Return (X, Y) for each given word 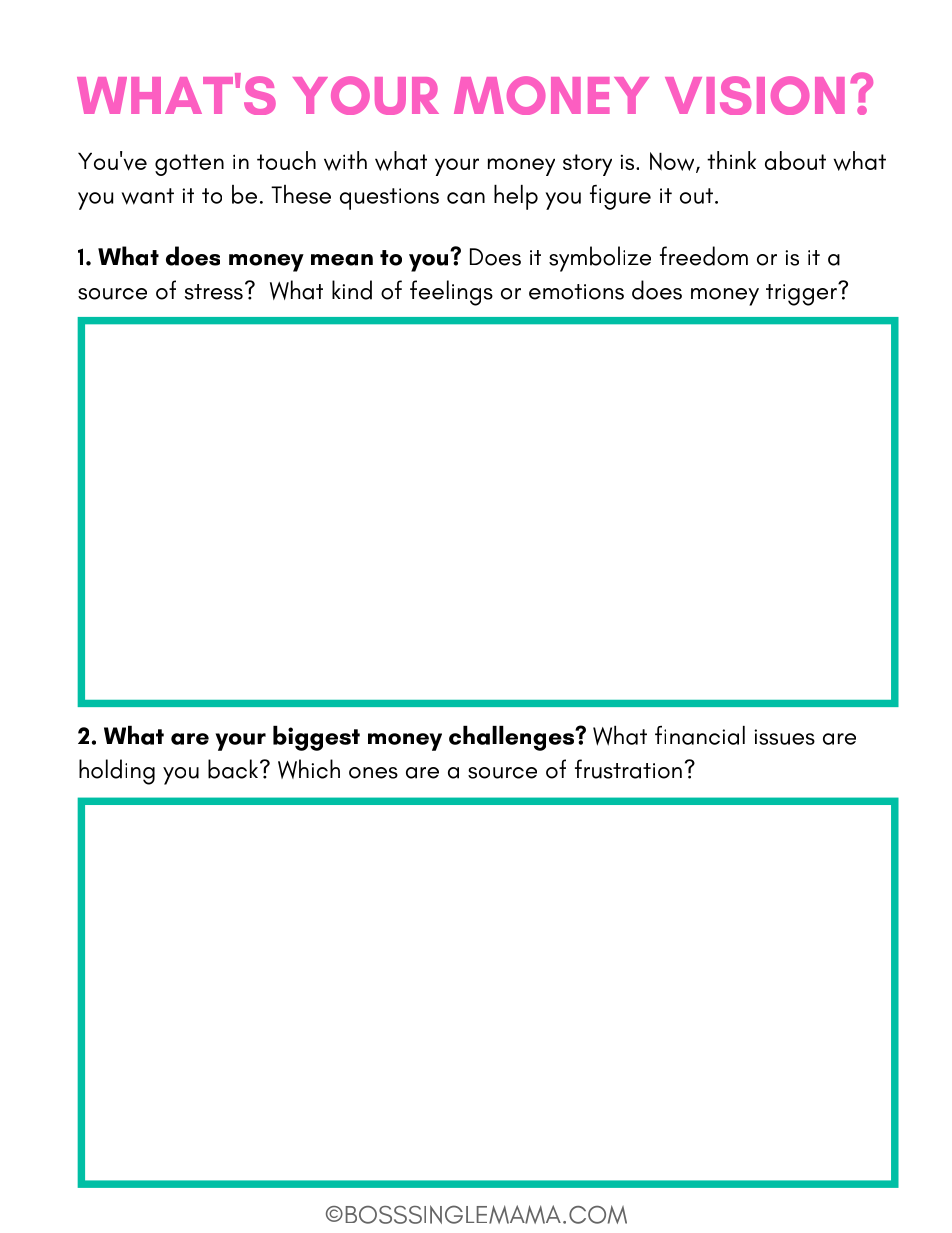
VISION (755, 95)
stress (214, 292)
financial (700, 735)
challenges (513, 738)
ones (373, 773)
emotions (576, 292)
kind (352, 290)
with (345, 161)
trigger (802, 294)
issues (784, 737)
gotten (189, 165)
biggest (316, 738)
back (234, 769)
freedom (704, 256)
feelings (451, 293)
